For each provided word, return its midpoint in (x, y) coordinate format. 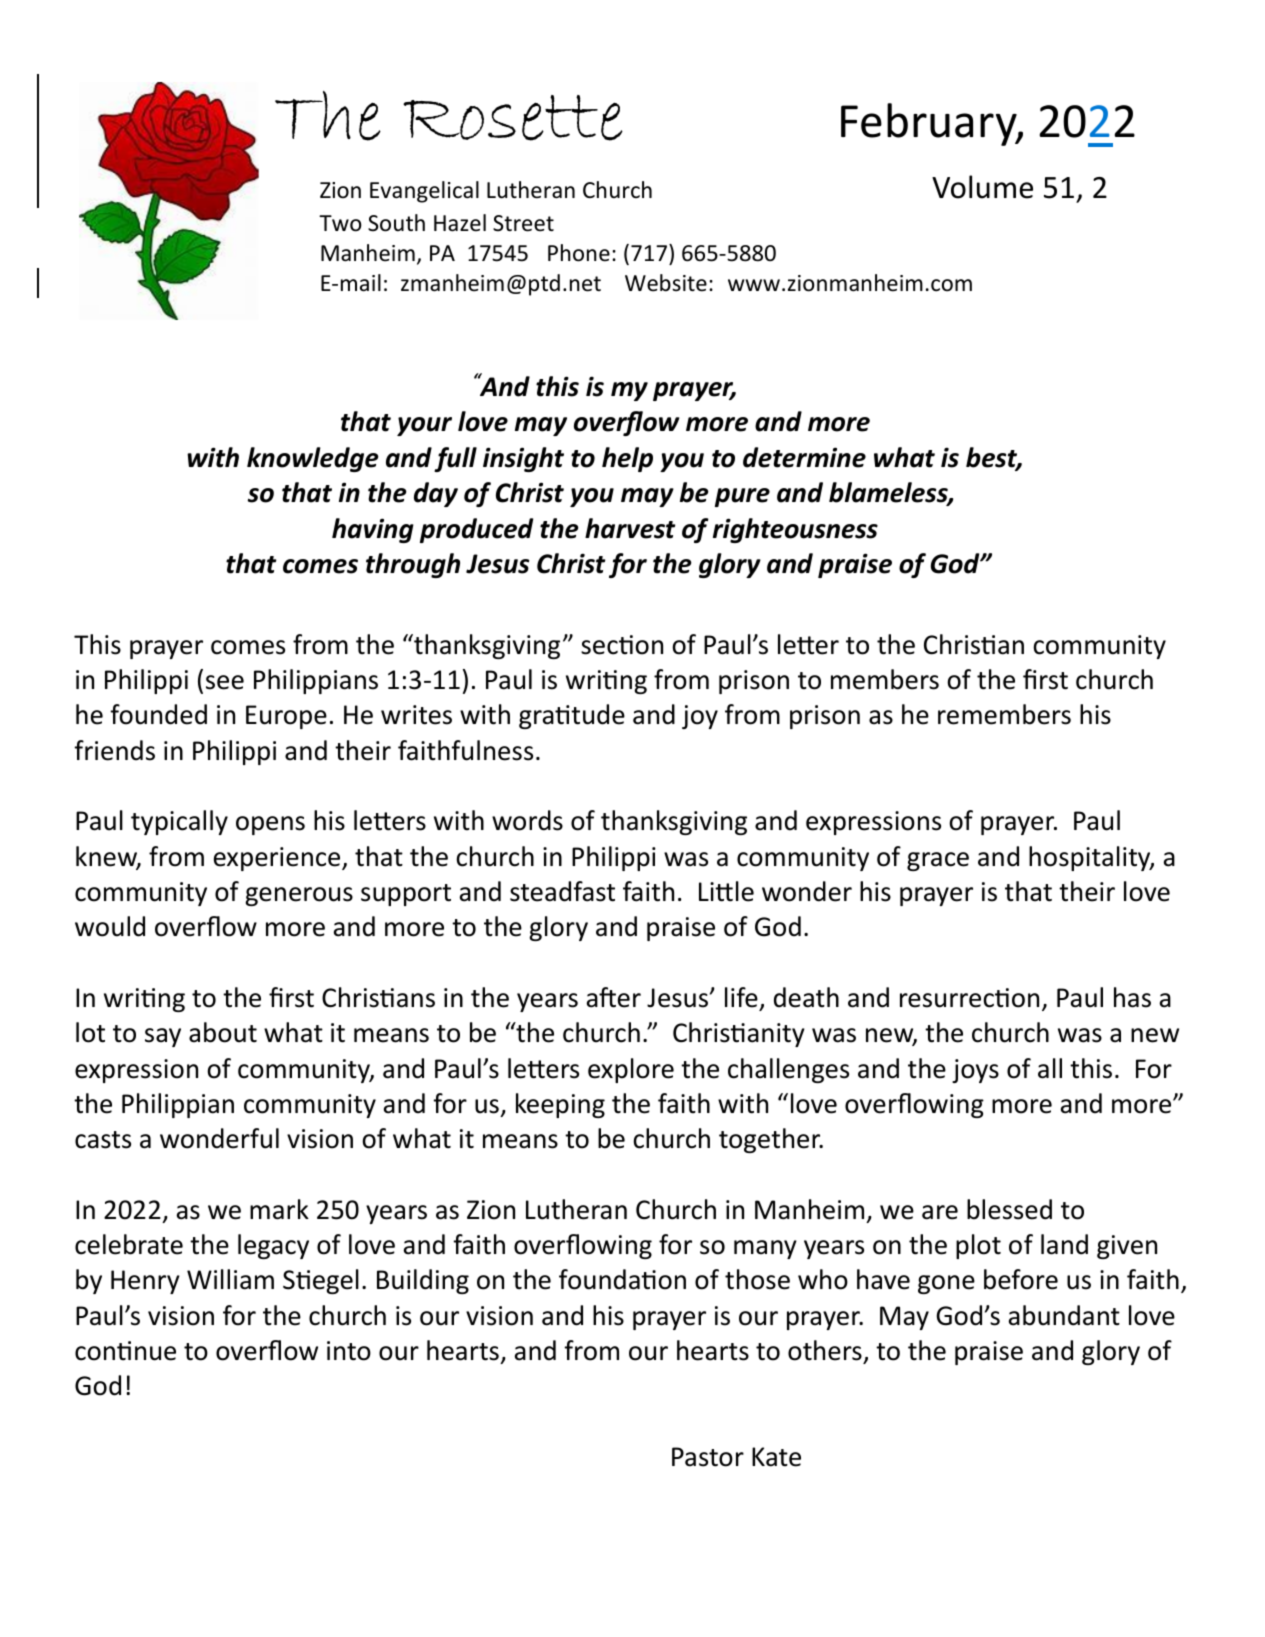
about (223, 1032)
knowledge (313, 459)
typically (179, 822)
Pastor (708, 1457)
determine (804, 457)
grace (938, 861)
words (527, 820)
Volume (982, 187)
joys (975, 1071)
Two (340, 223)
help (627, 459)
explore (631, 1070)
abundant (1064, 1315)
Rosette (513, 118)
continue (125, 1351)
